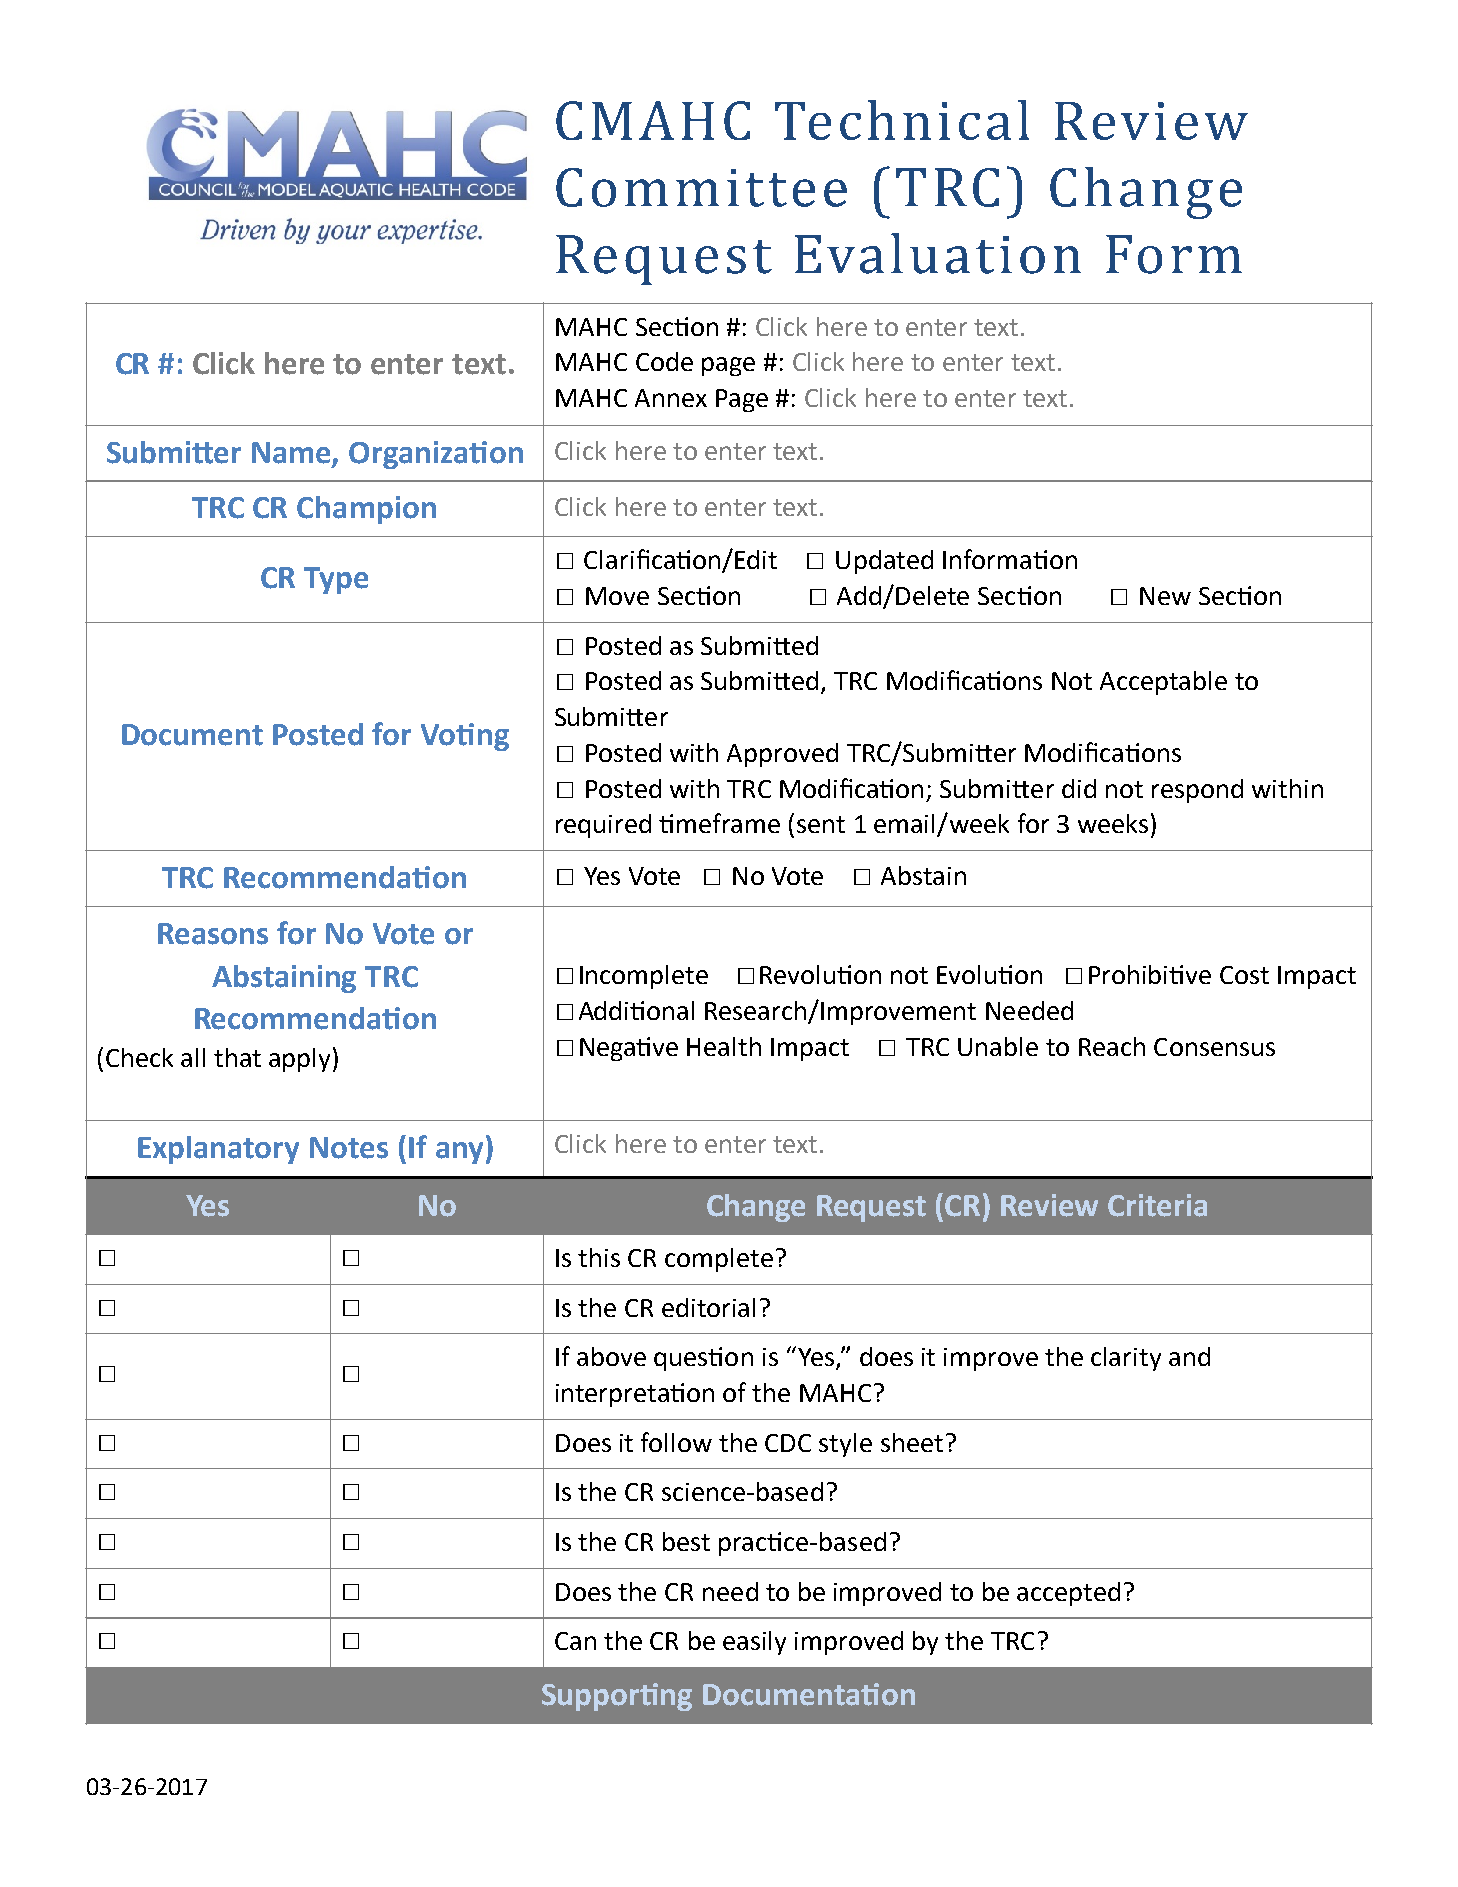  Describe the element at coordinates (1112, 1046) in the screenshot. I see `Reach` at that location.
